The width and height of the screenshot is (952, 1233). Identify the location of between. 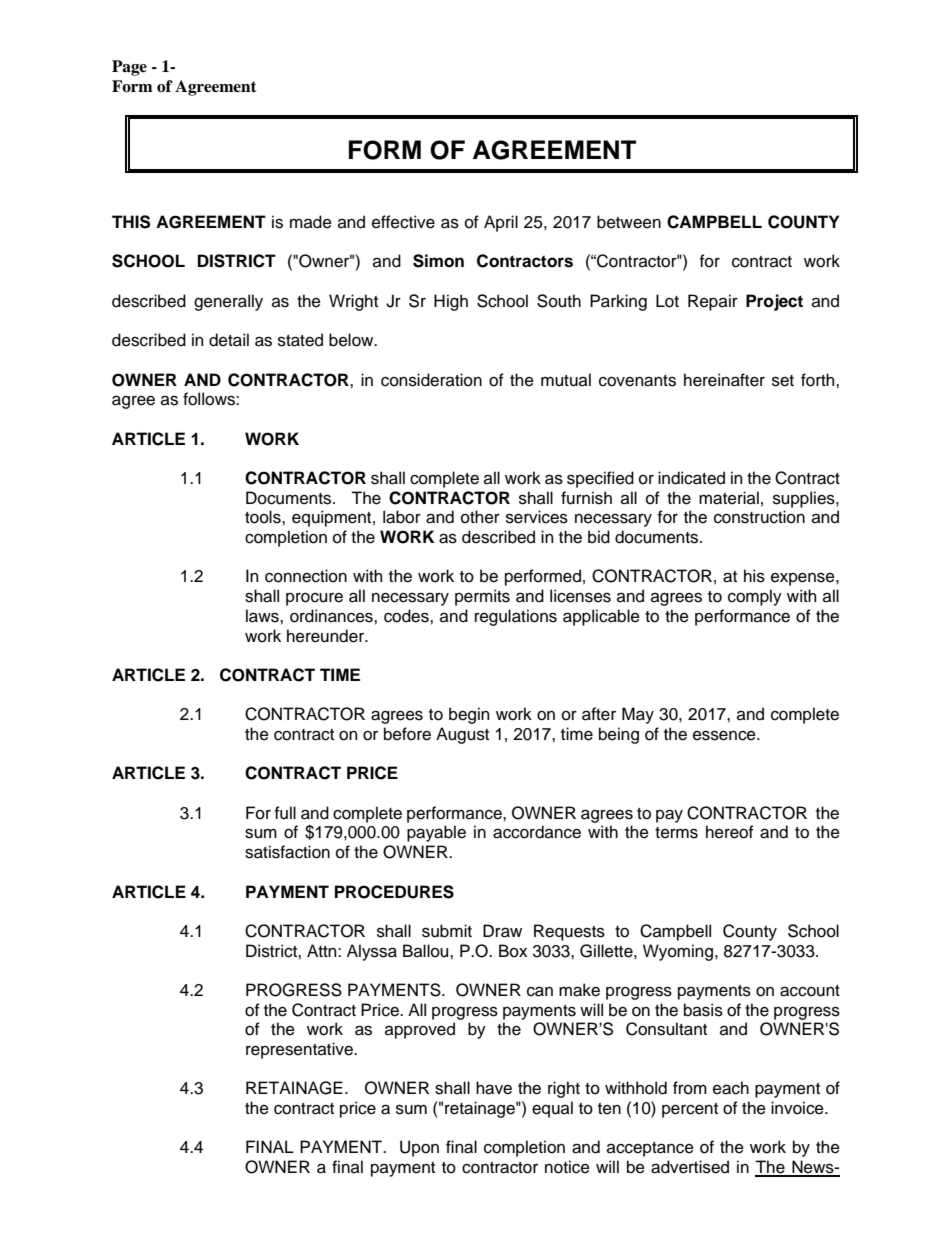
(629, 222).
